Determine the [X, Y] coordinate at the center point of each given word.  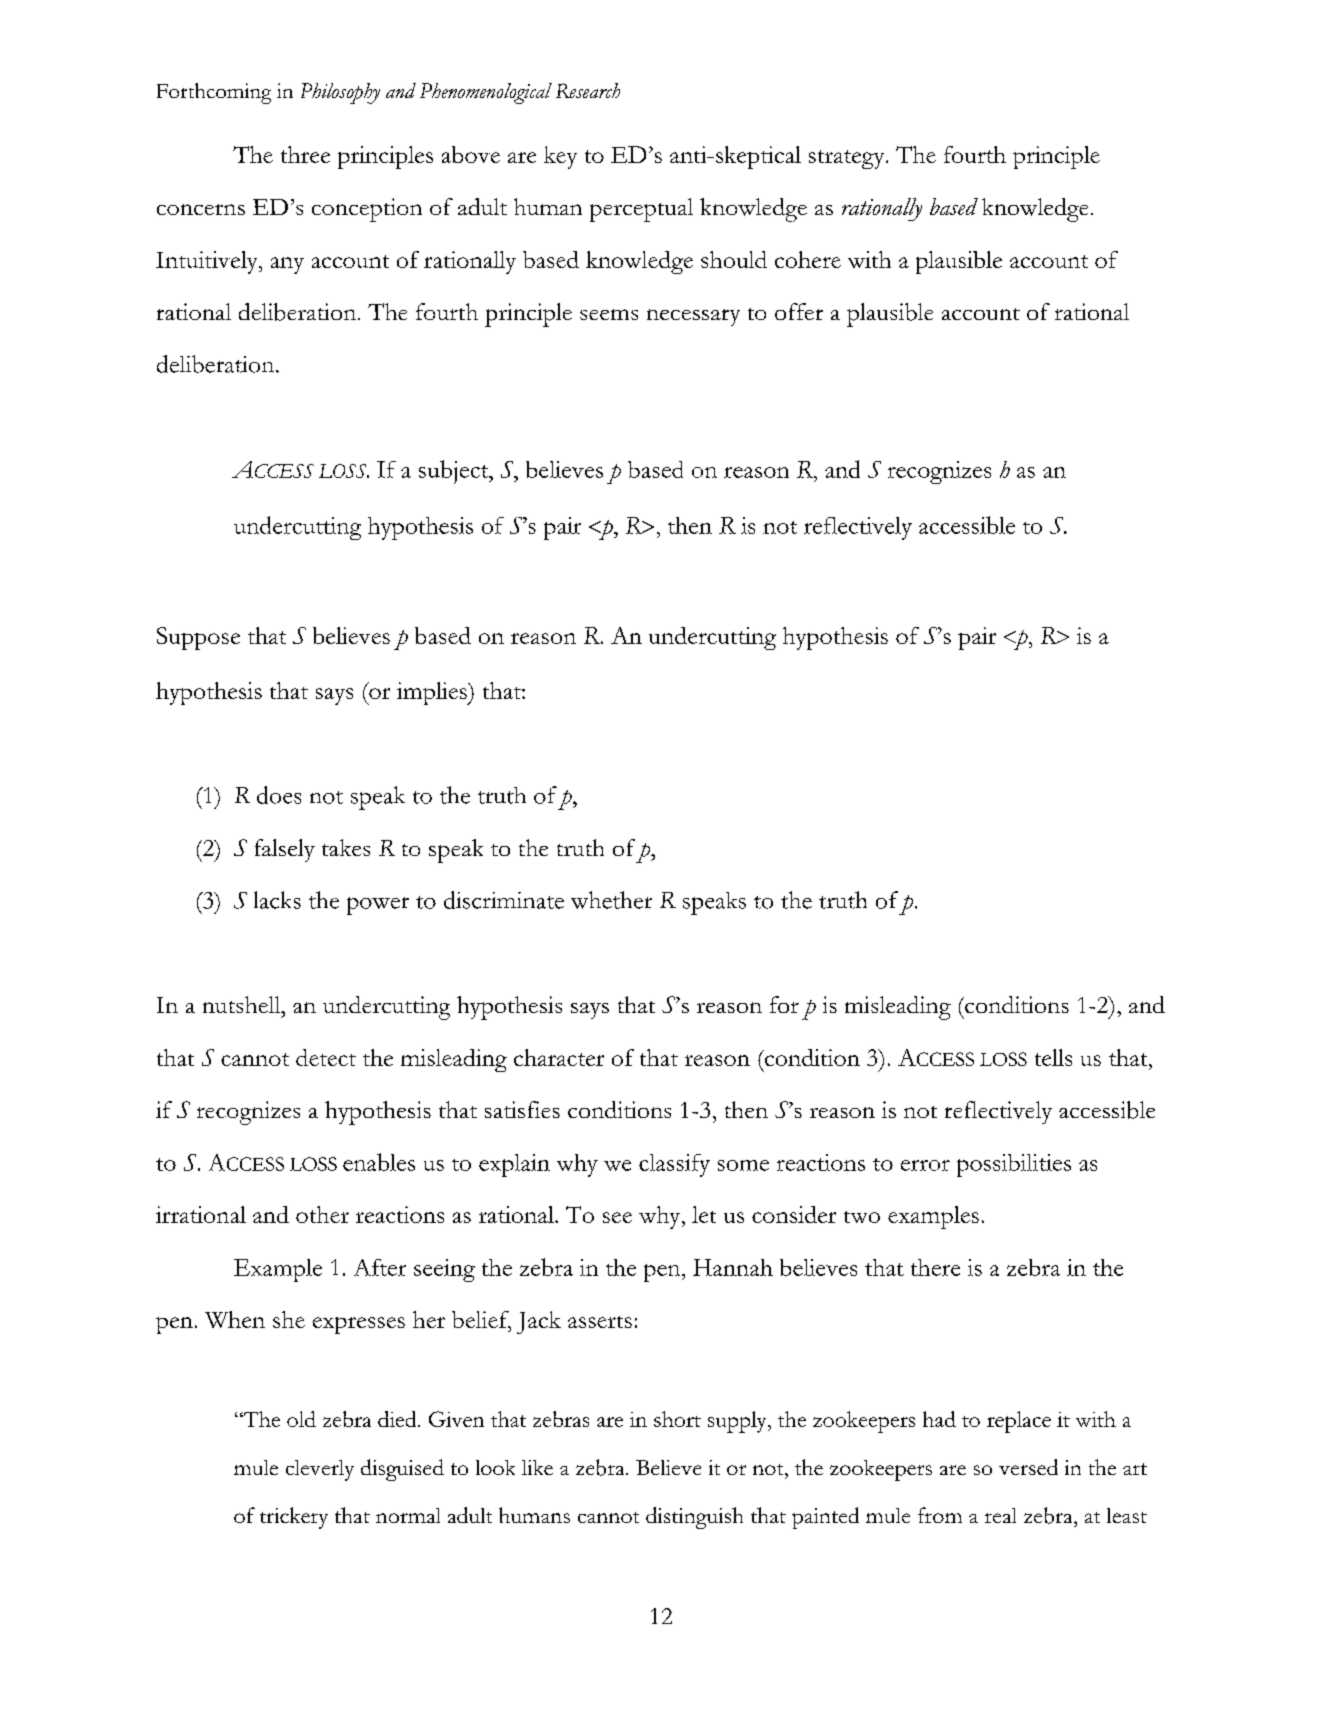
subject [455, 472]
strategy [848, 159]
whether [611, 900]
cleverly [320, 1470]
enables [379, 1162]
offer [799, 311]
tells [1053, 1057]
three [305, 154]
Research [588, 90]
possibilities [1014, 1165]
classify [674, 1165]
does [279, 795]
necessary [693, 317]
